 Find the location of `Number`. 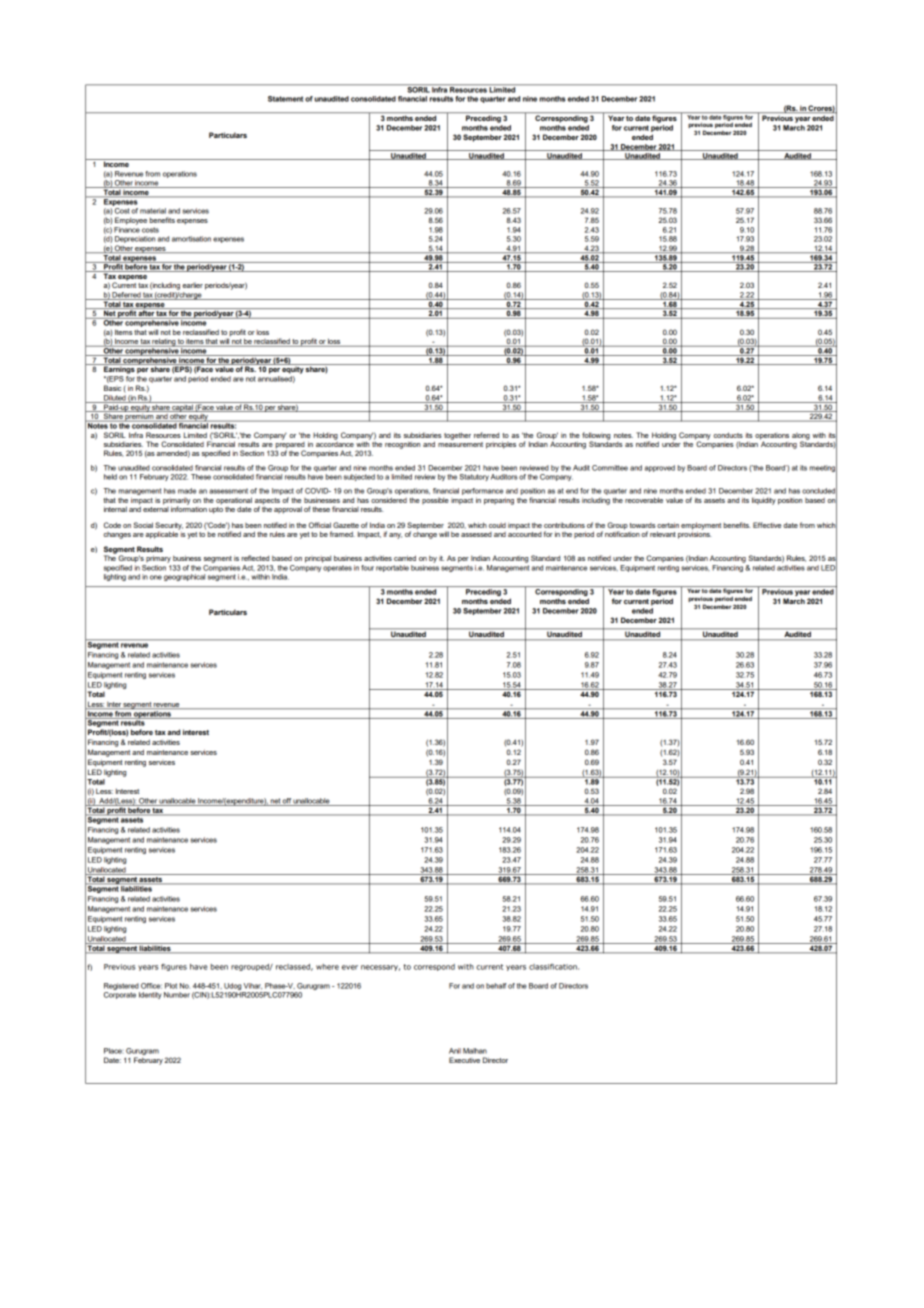

Number is located at coordinates (177, 995).
